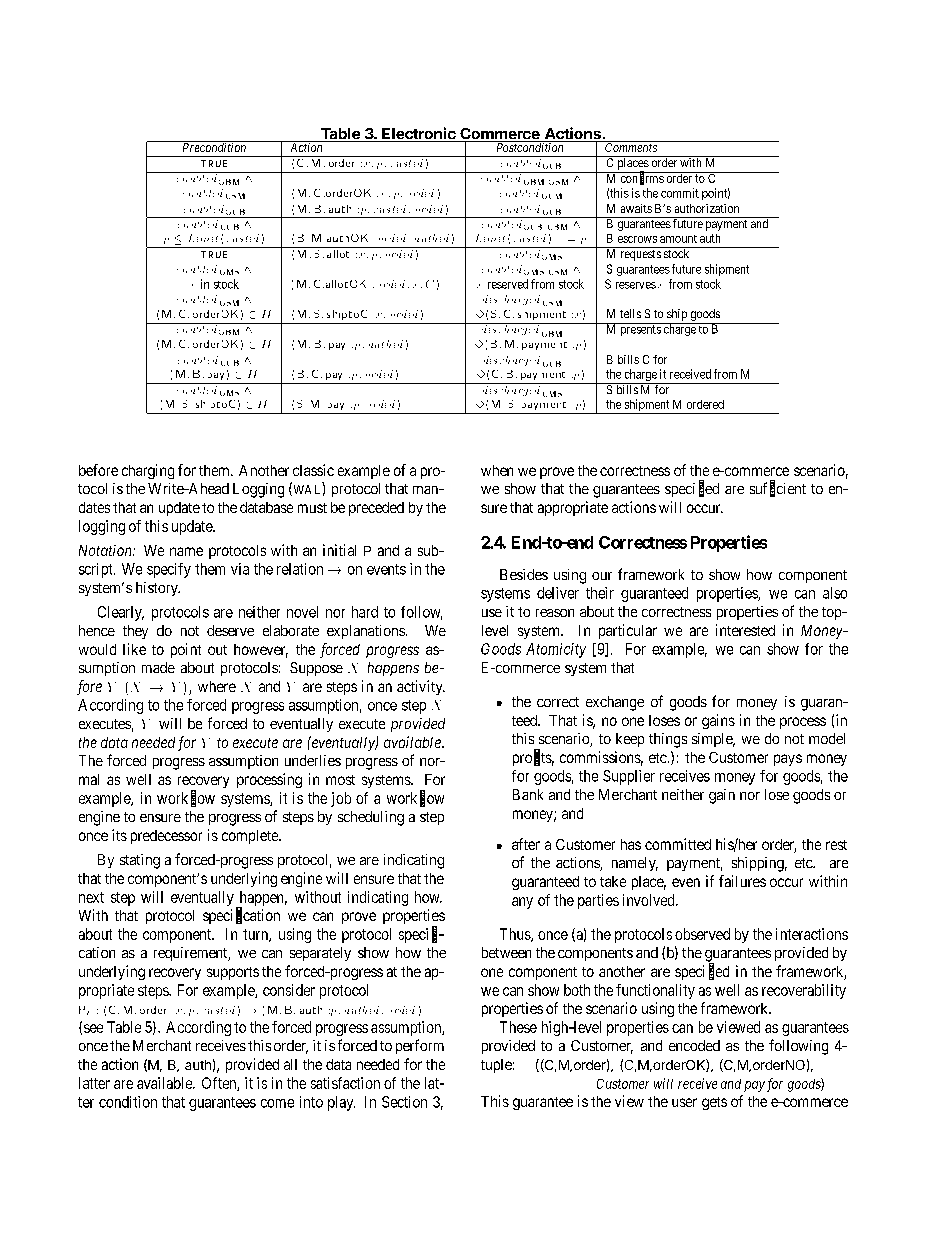  What do you see at coordinates (526, 844) in the image?
I see `after` at bounding box center [526, 844].
